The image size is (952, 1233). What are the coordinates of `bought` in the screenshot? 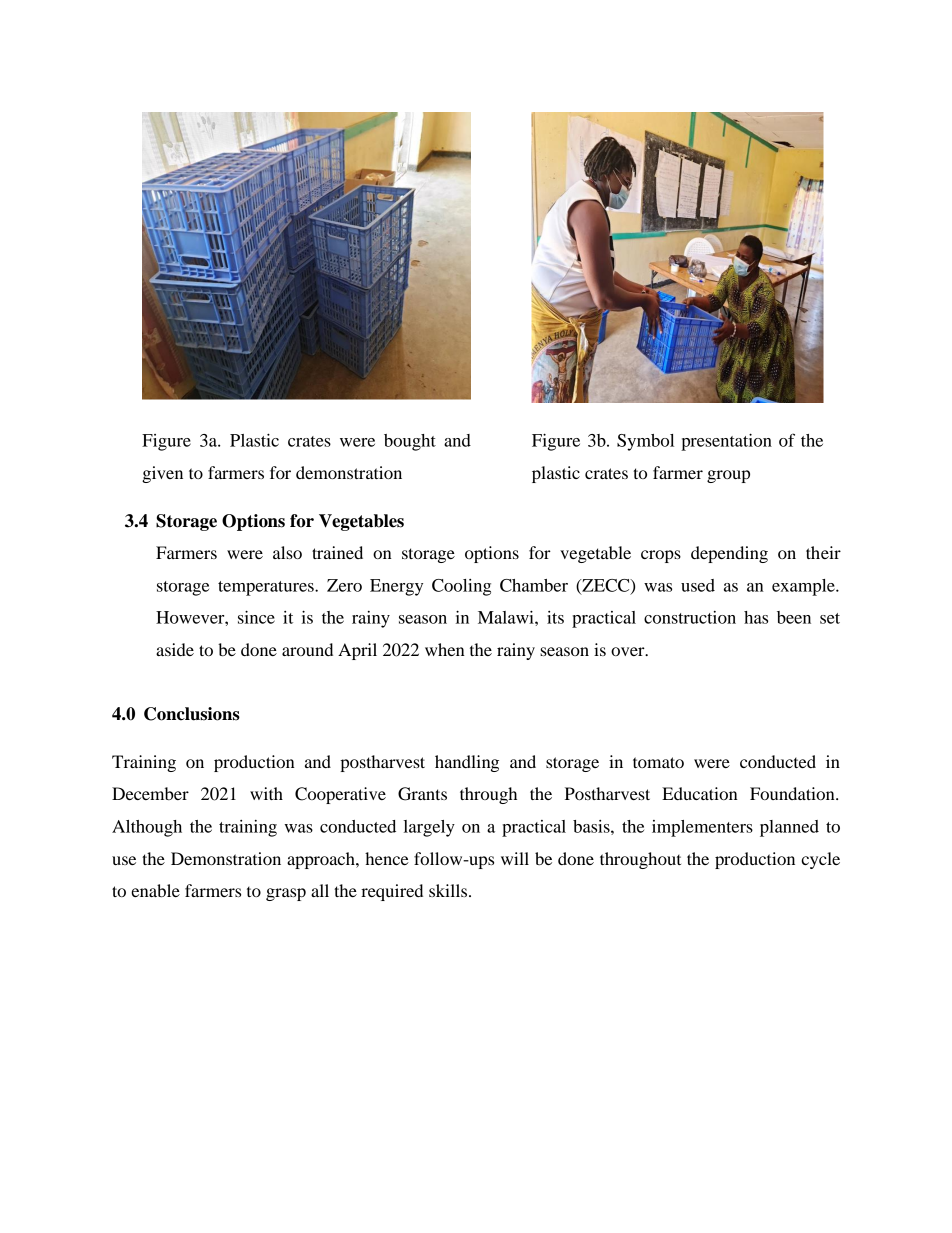 It's located at (410, 442).
